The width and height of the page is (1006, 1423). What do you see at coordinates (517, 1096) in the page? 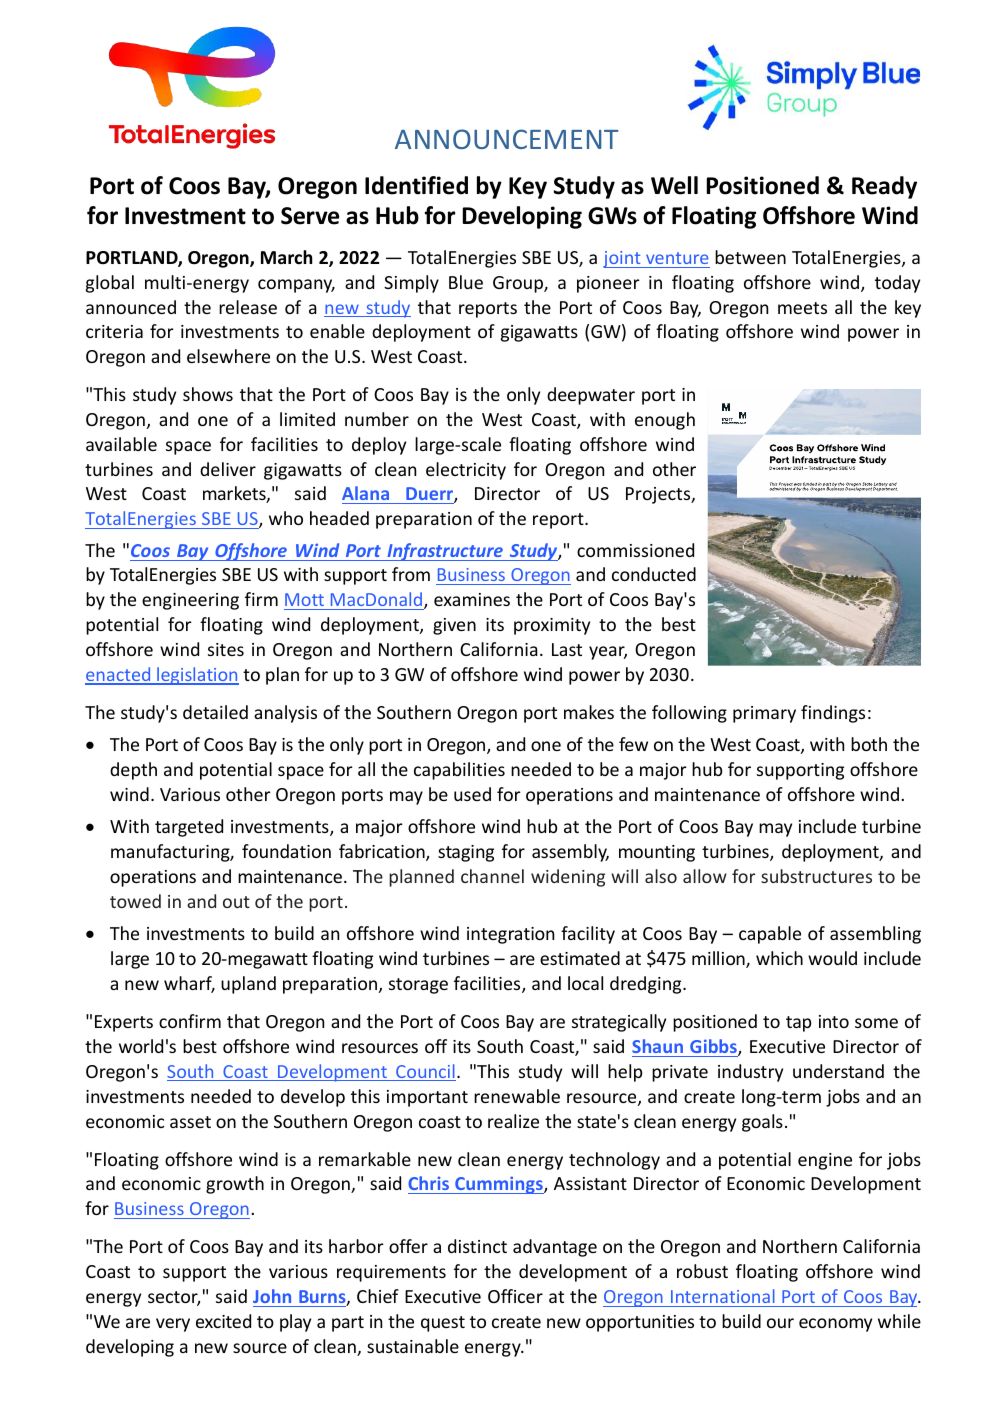
I see `renewable` at bounding box center [517, 1096].
